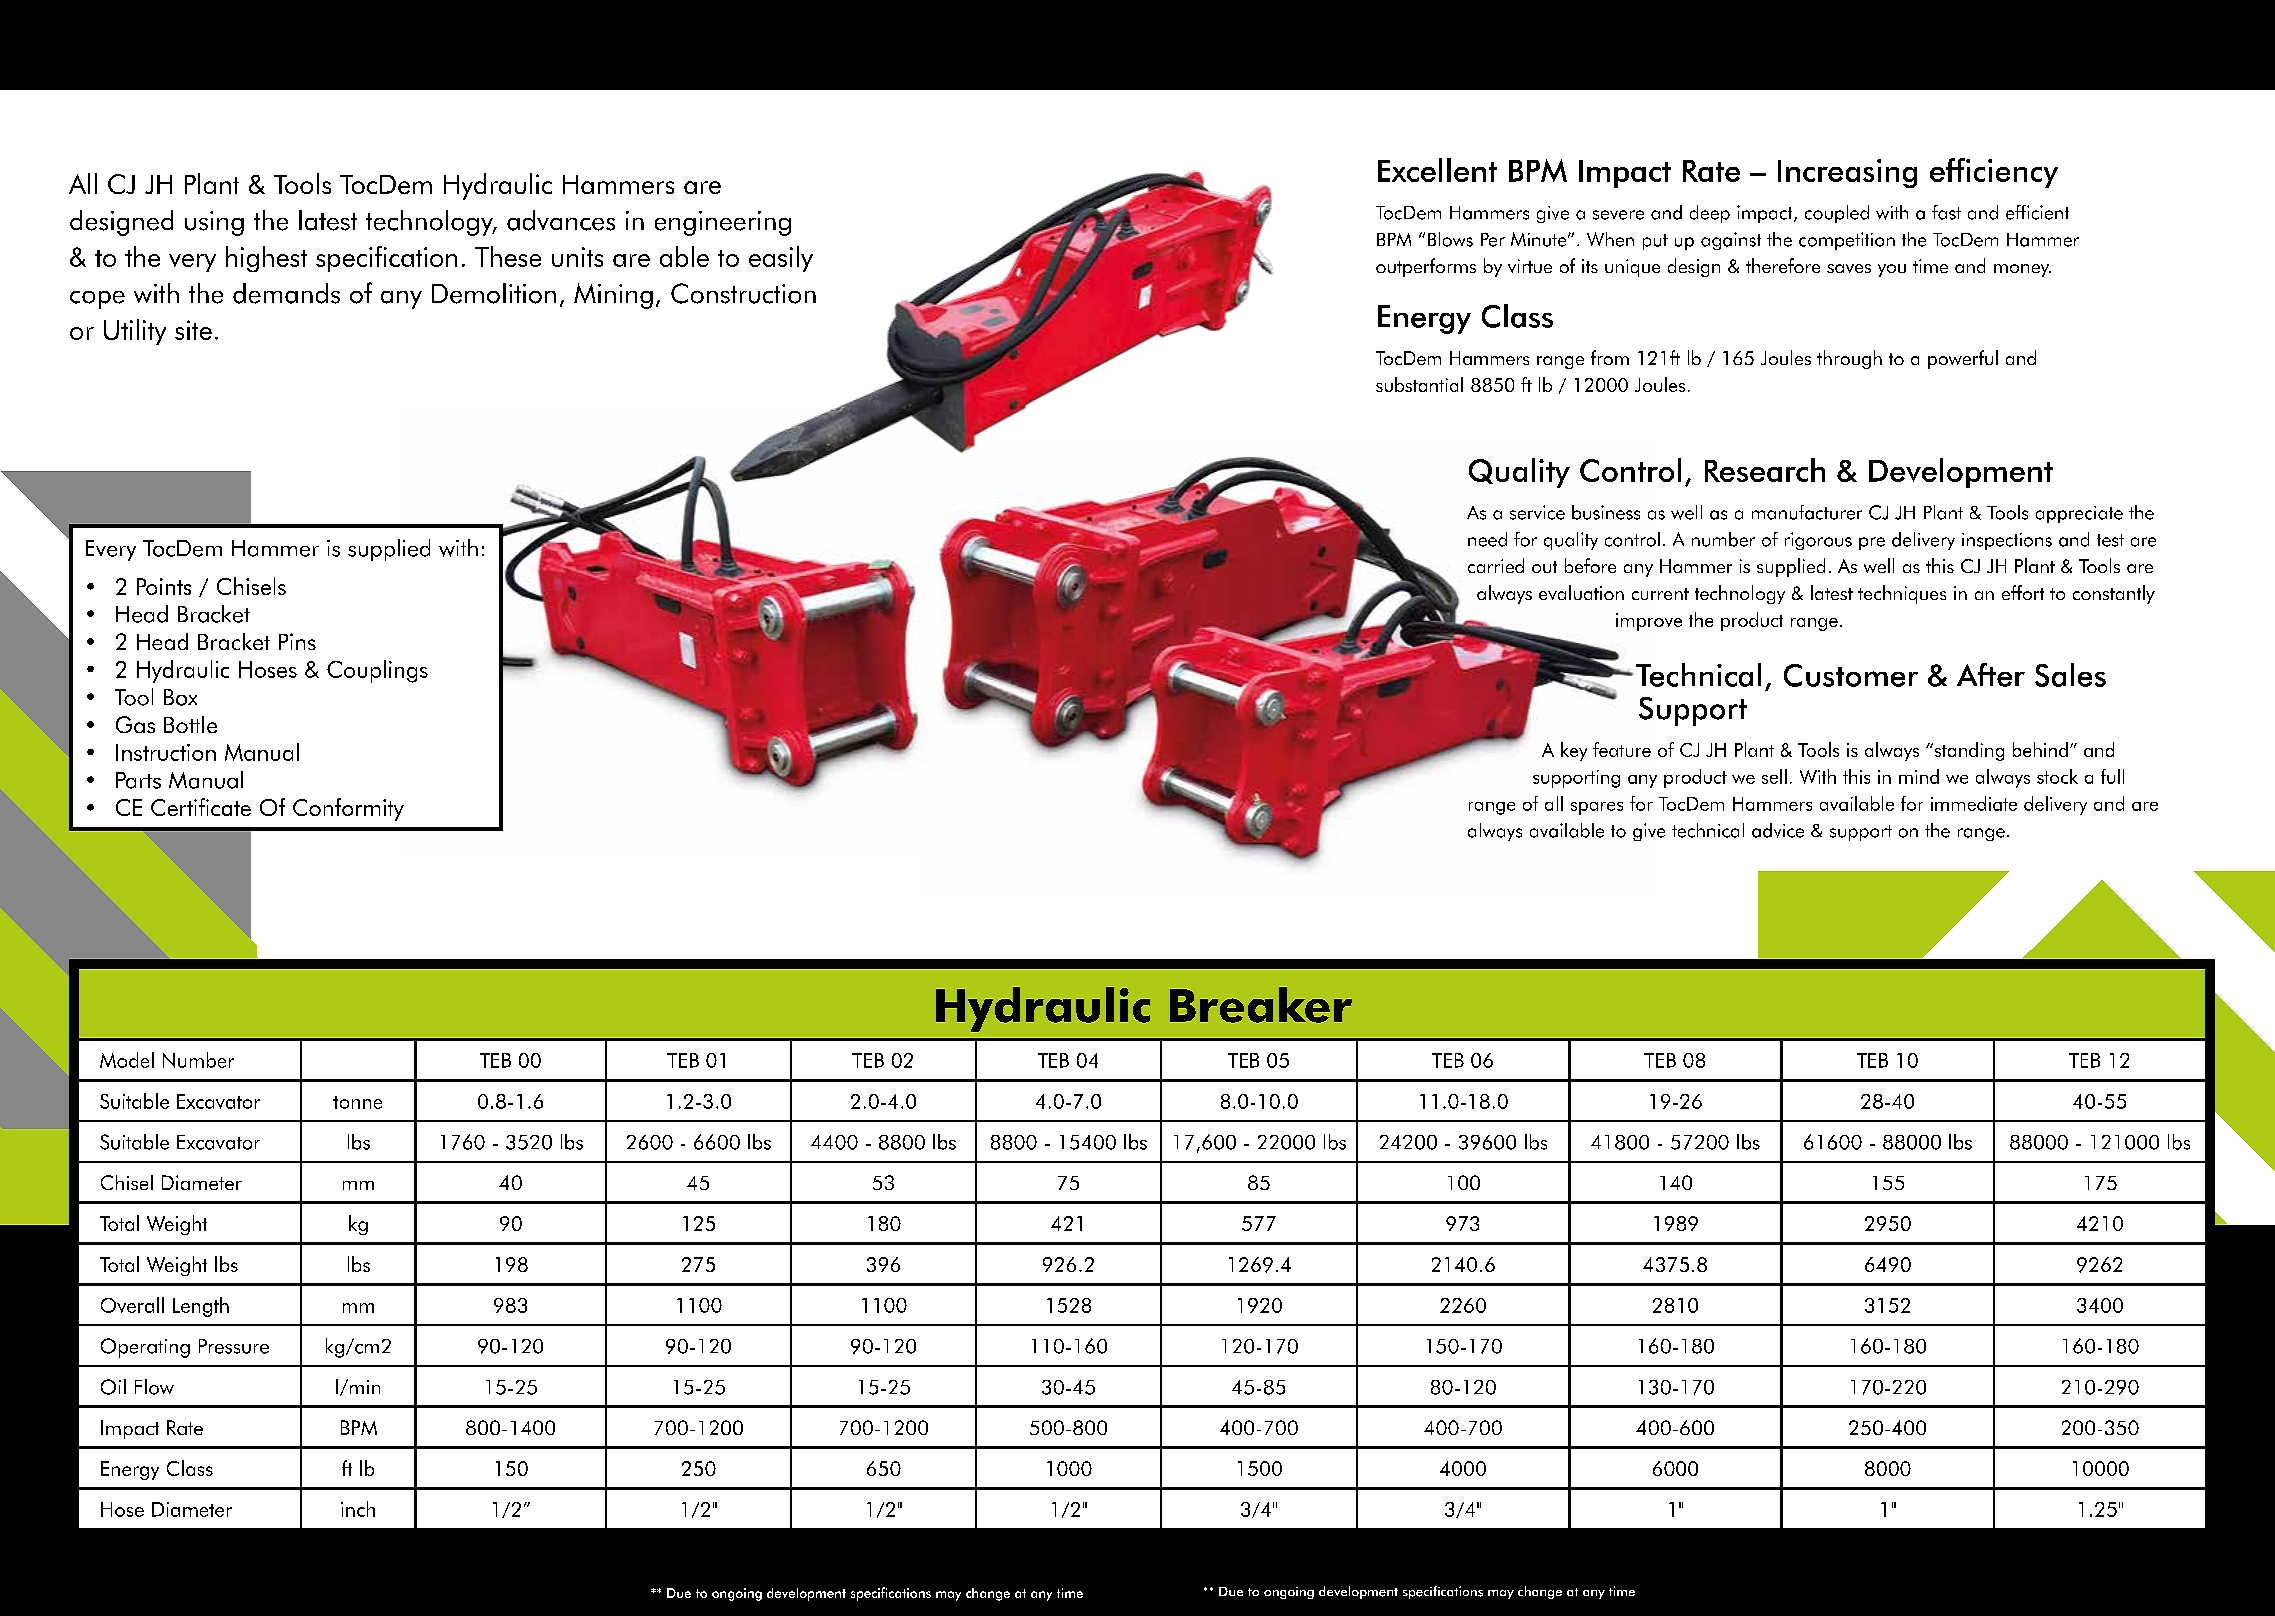 The width and height of the document is (2275, 1616). What do you see at coordinates (201, 1307) in the document?
I see `Length` at bounding box center [201, 1307].
